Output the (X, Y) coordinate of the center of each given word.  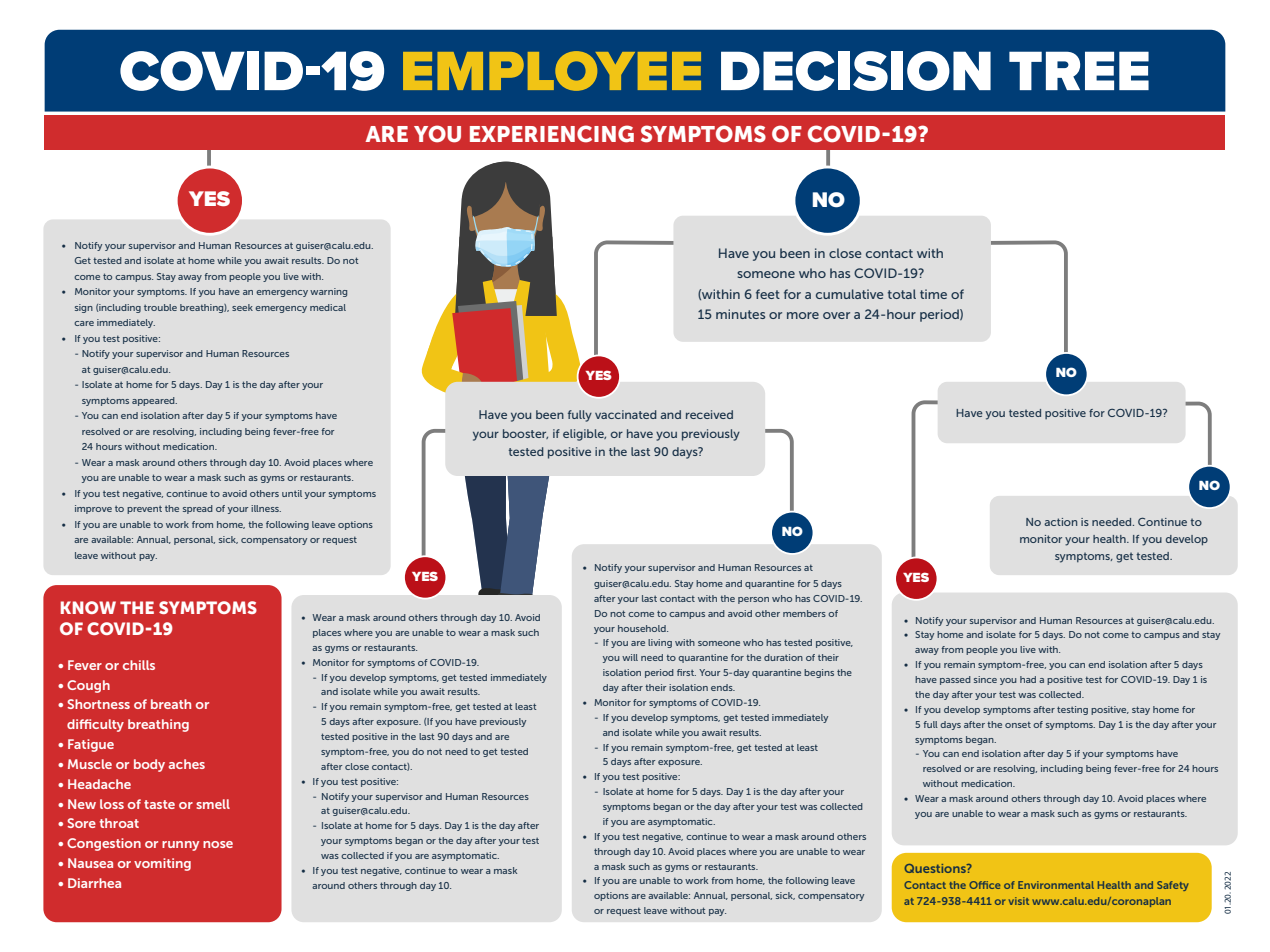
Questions (936, 868)
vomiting (162, 864)
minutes (740, 314)
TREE (1079, 70)
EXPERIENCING (552, 134)
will (630, 657)
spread (198, 509)
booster (525, 434)
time (933, 294)
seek (242, 307)
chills (139, 665)
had (1028, 679)
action (1060, 522)
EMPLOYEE (552, 71)
